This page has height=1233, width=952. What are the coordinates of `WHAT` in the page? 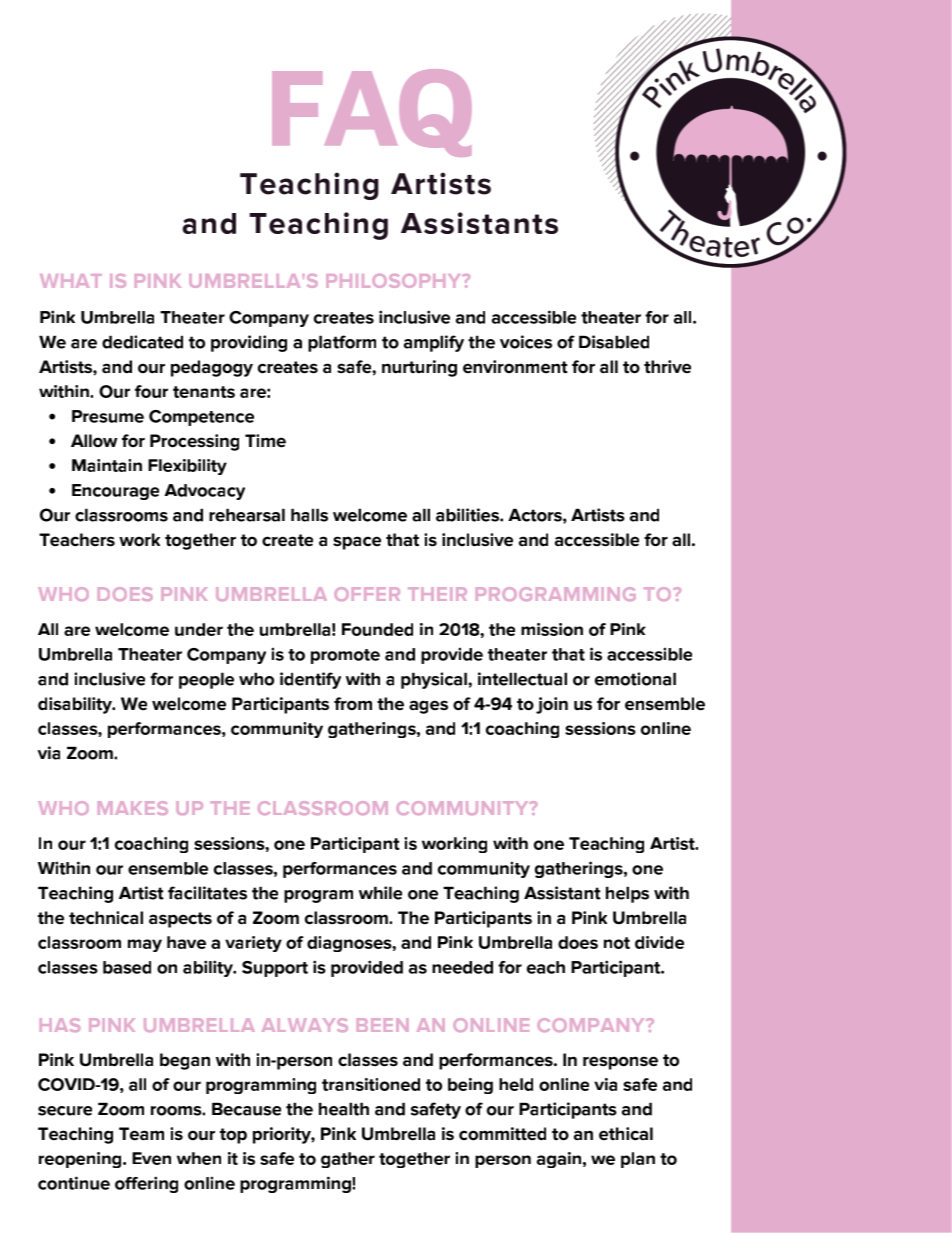 It's located at (71, 281).
